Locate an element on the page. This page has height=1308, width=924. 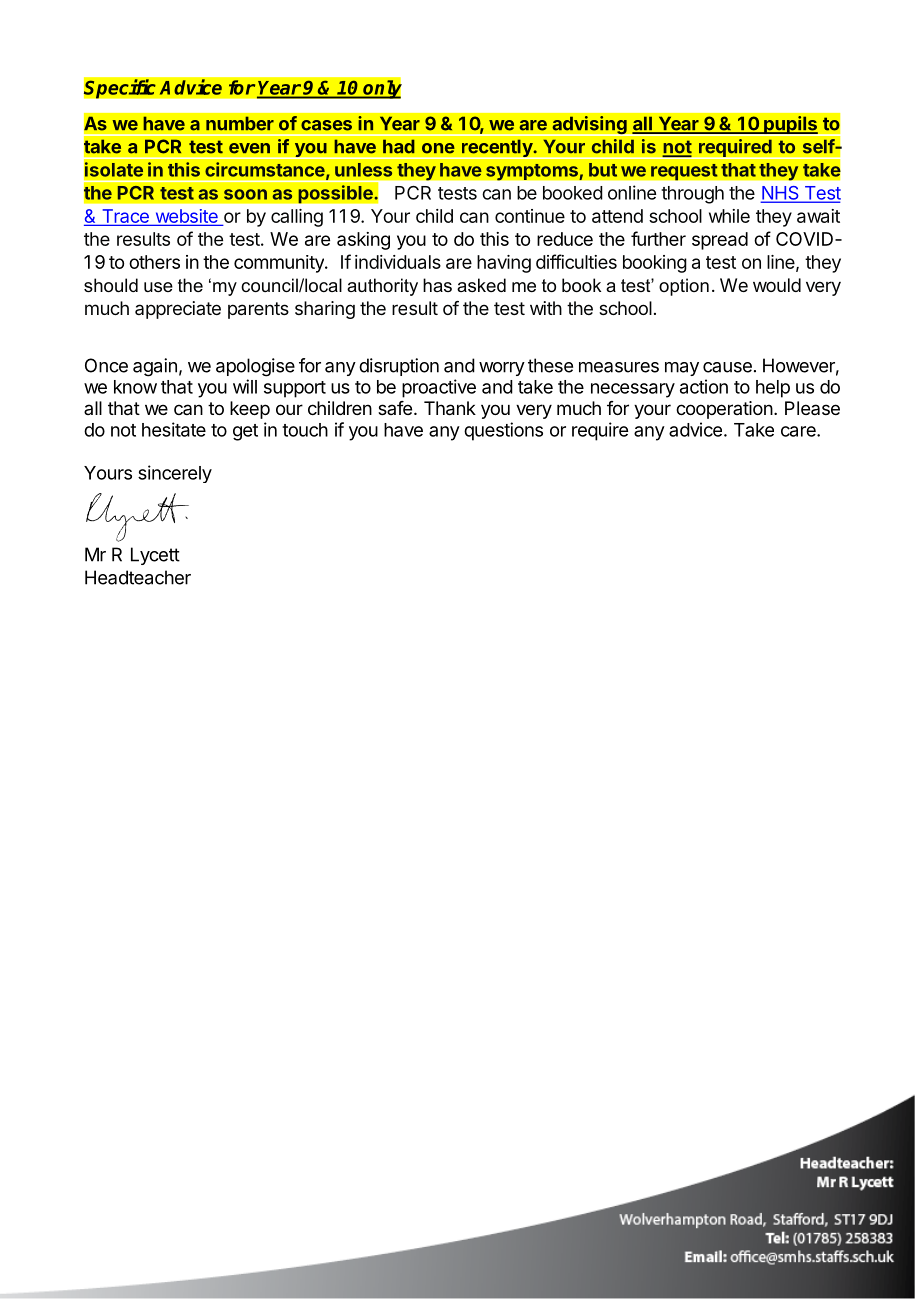
advising is located at coordinates (589, 126).
